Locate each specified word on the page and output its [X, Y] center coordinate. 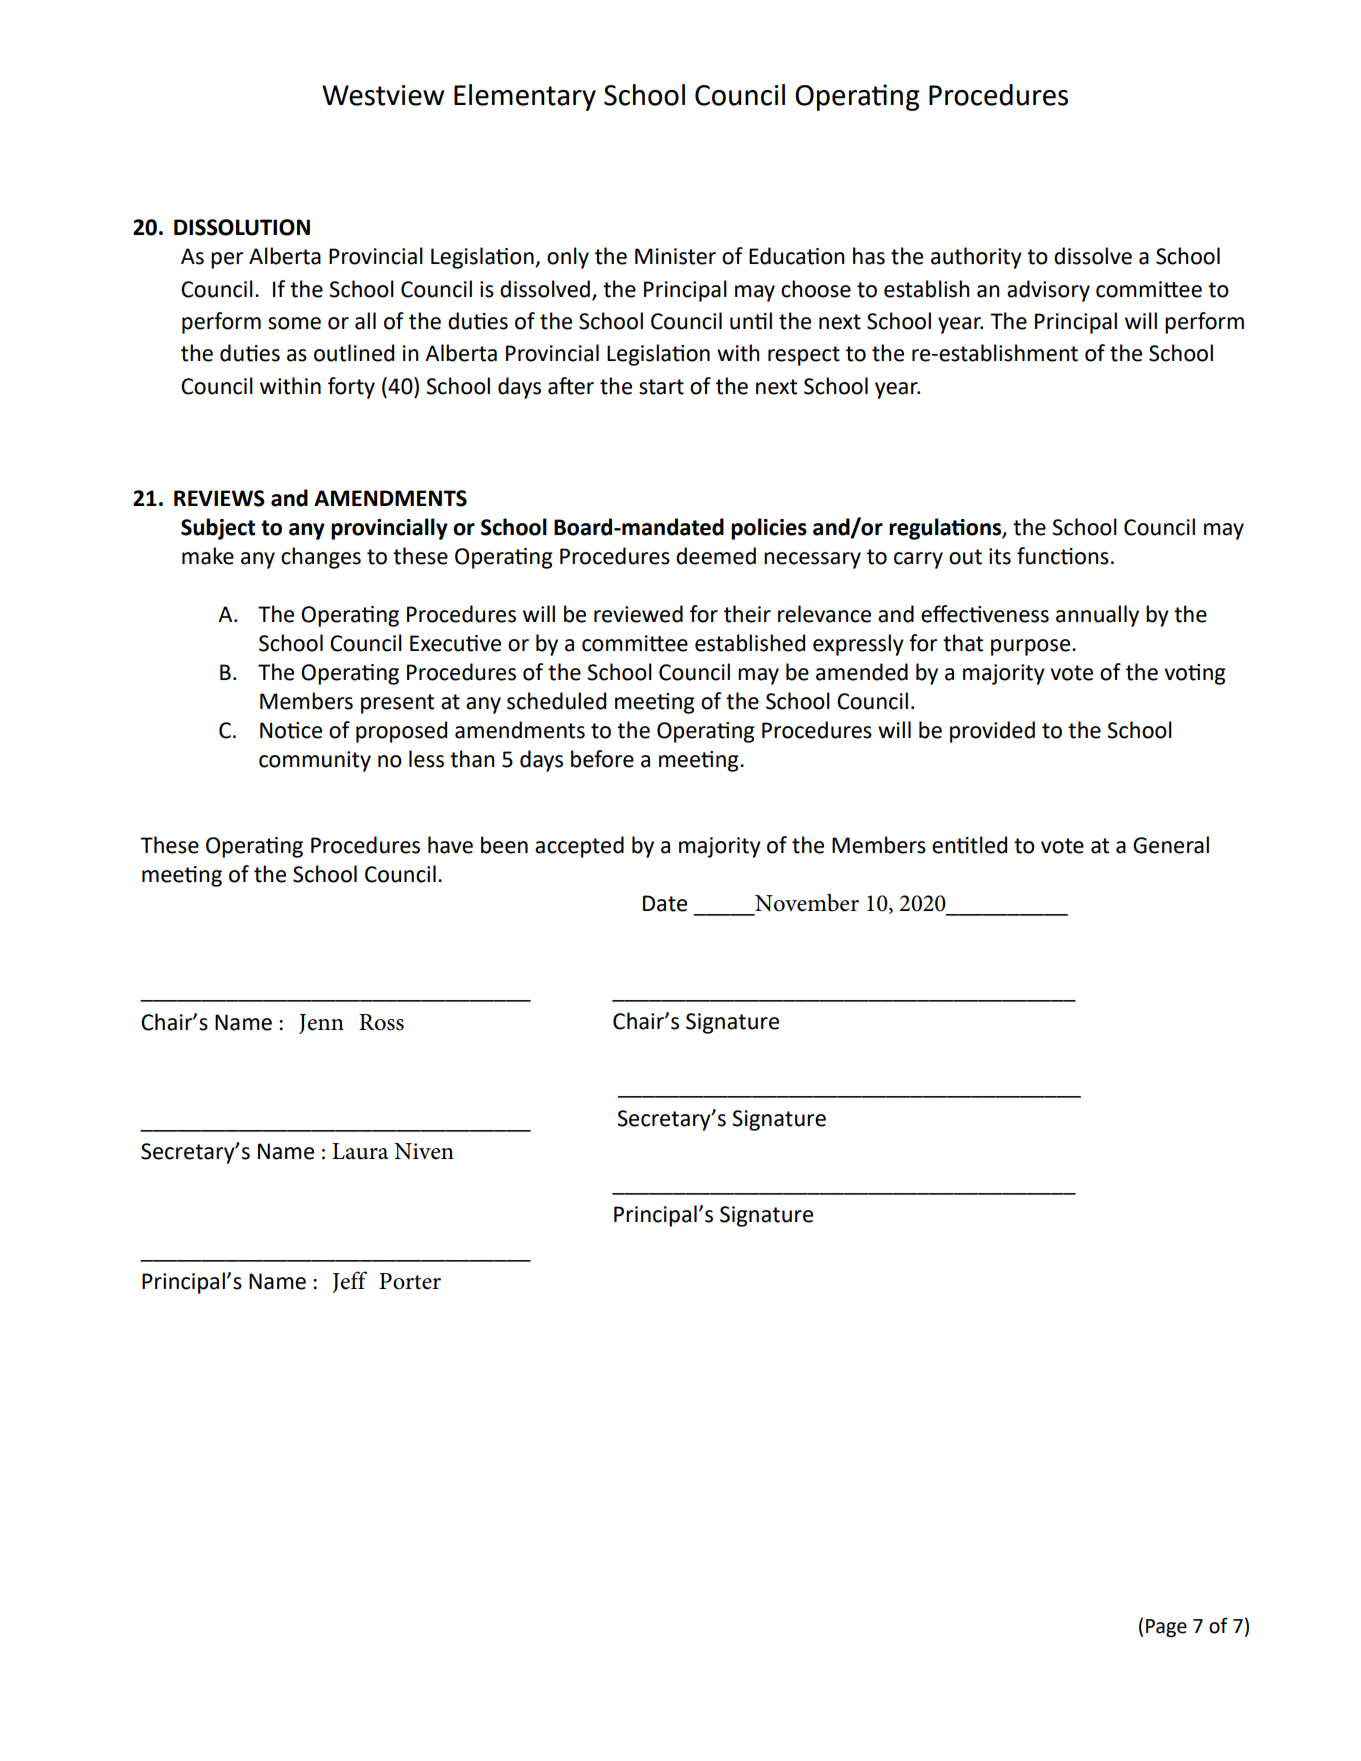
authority [976, 258]
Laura [360, 1151]
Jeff [349, 1282]
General [1171, 845]
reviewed [638, 614]
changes [321, 558]
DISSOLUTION [242, 227]
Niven [424, 1151]
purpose [1032, 647]
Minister [675, 256]
